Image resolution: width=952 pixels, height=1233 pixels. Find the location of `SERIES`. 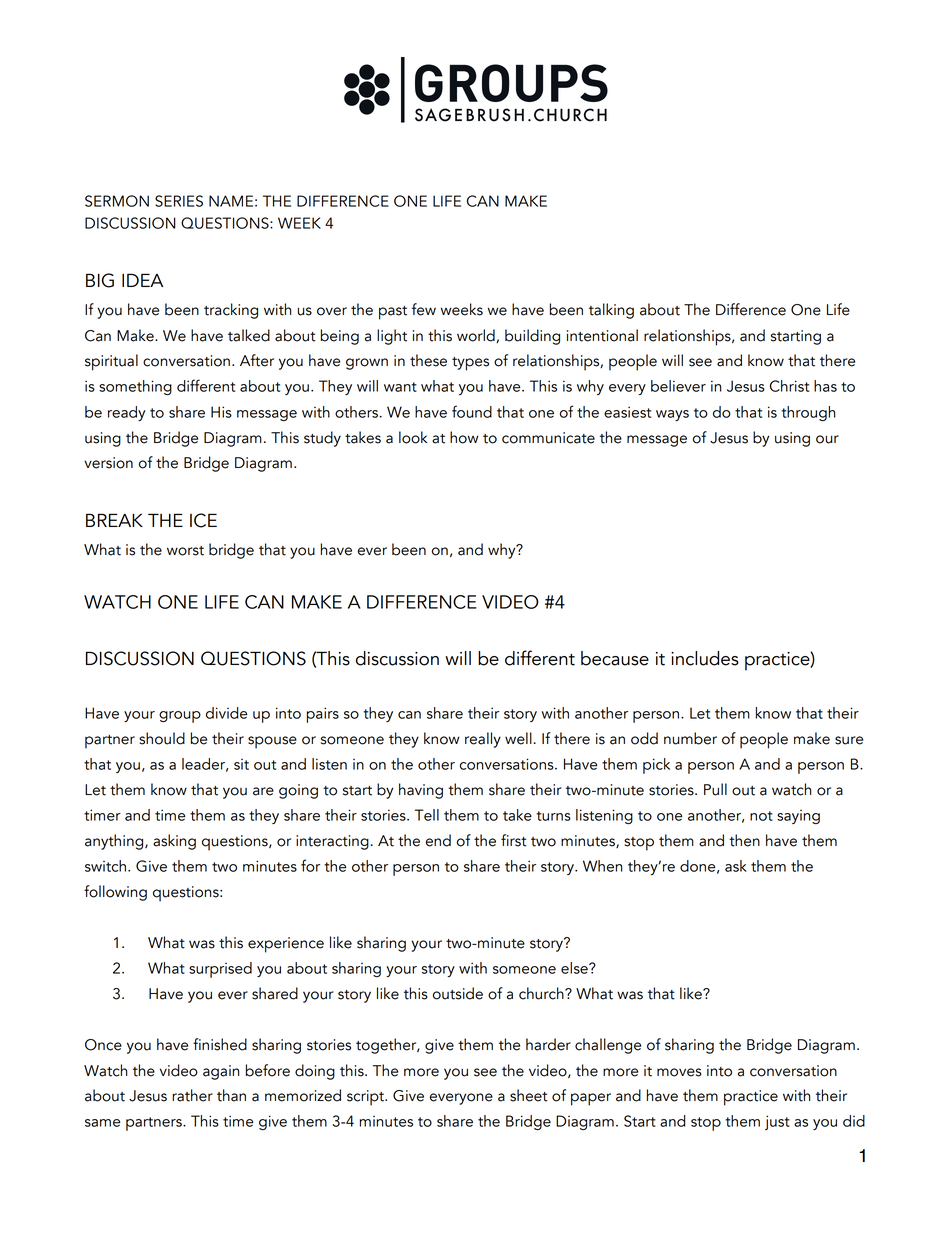

SERIES is located at coordinates (179, 201).
